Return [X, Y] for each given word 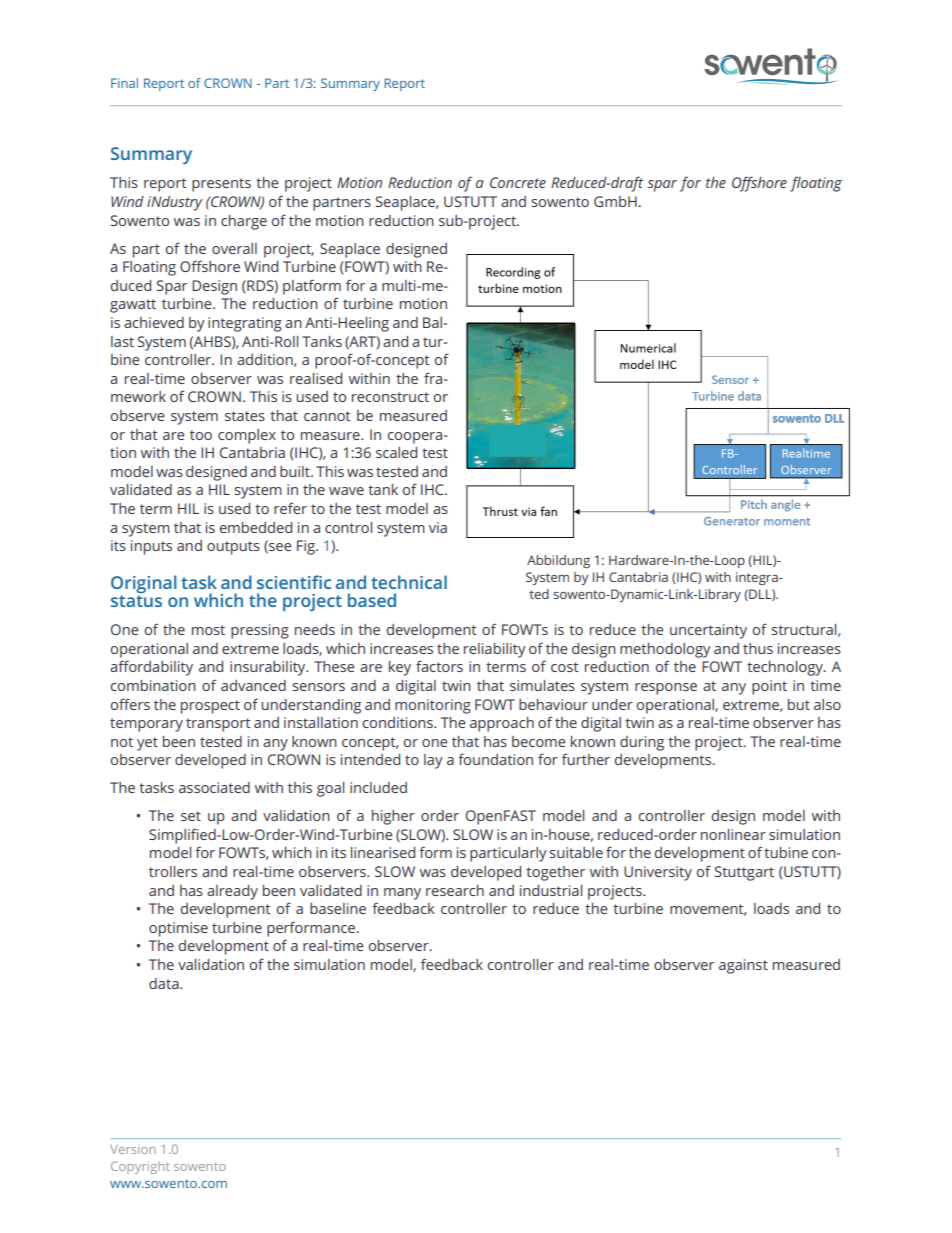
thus [758, 648]
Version [132, 1149]
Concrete [518, 182]
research [455, 890]
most [208, 630]
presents [221, 185]
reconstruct [390, 397]
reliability [495, 650]
